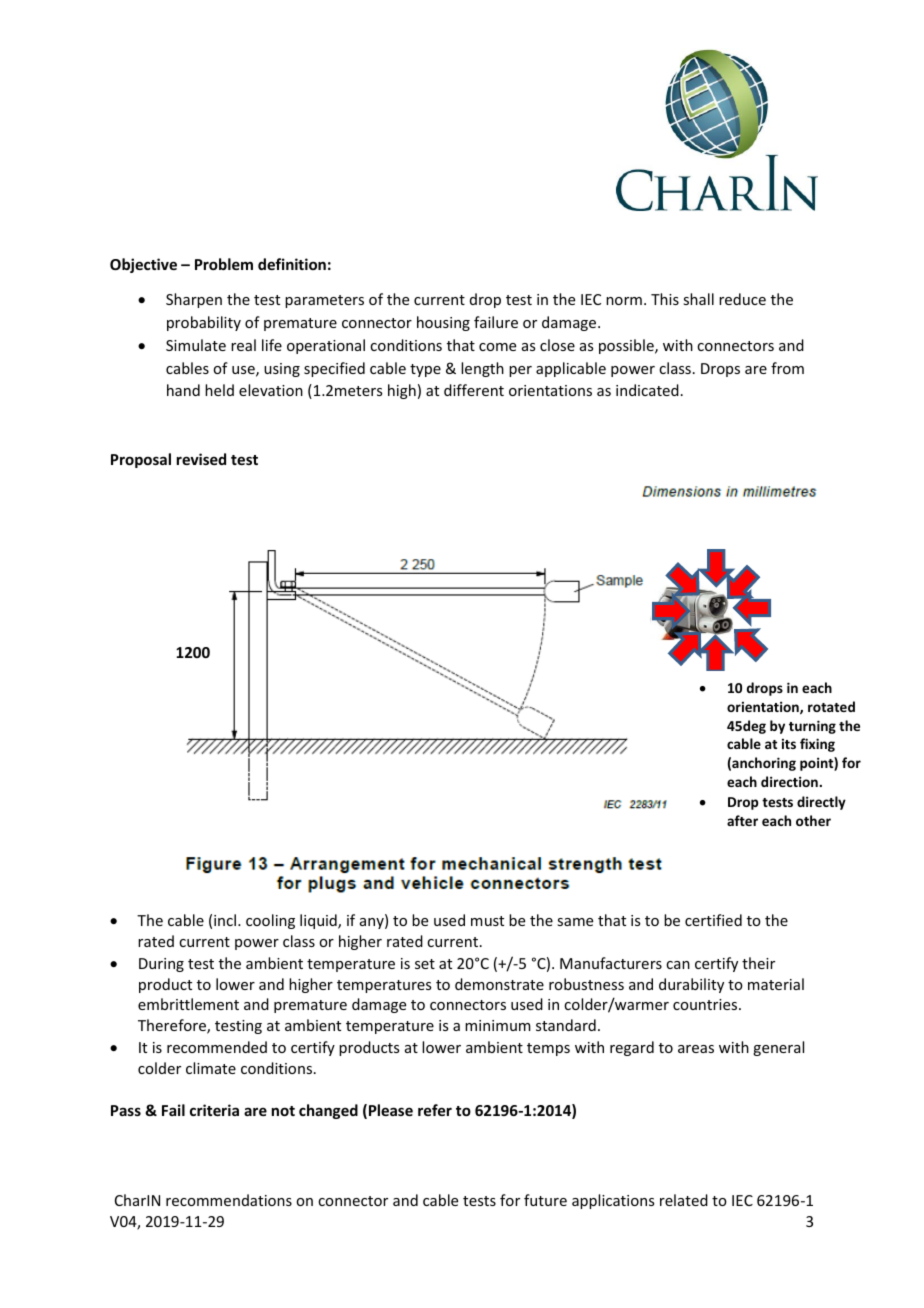 Image resolution: width=924 pixels, height=1308 pixels. I want to click on related, so click(684, 1200).
